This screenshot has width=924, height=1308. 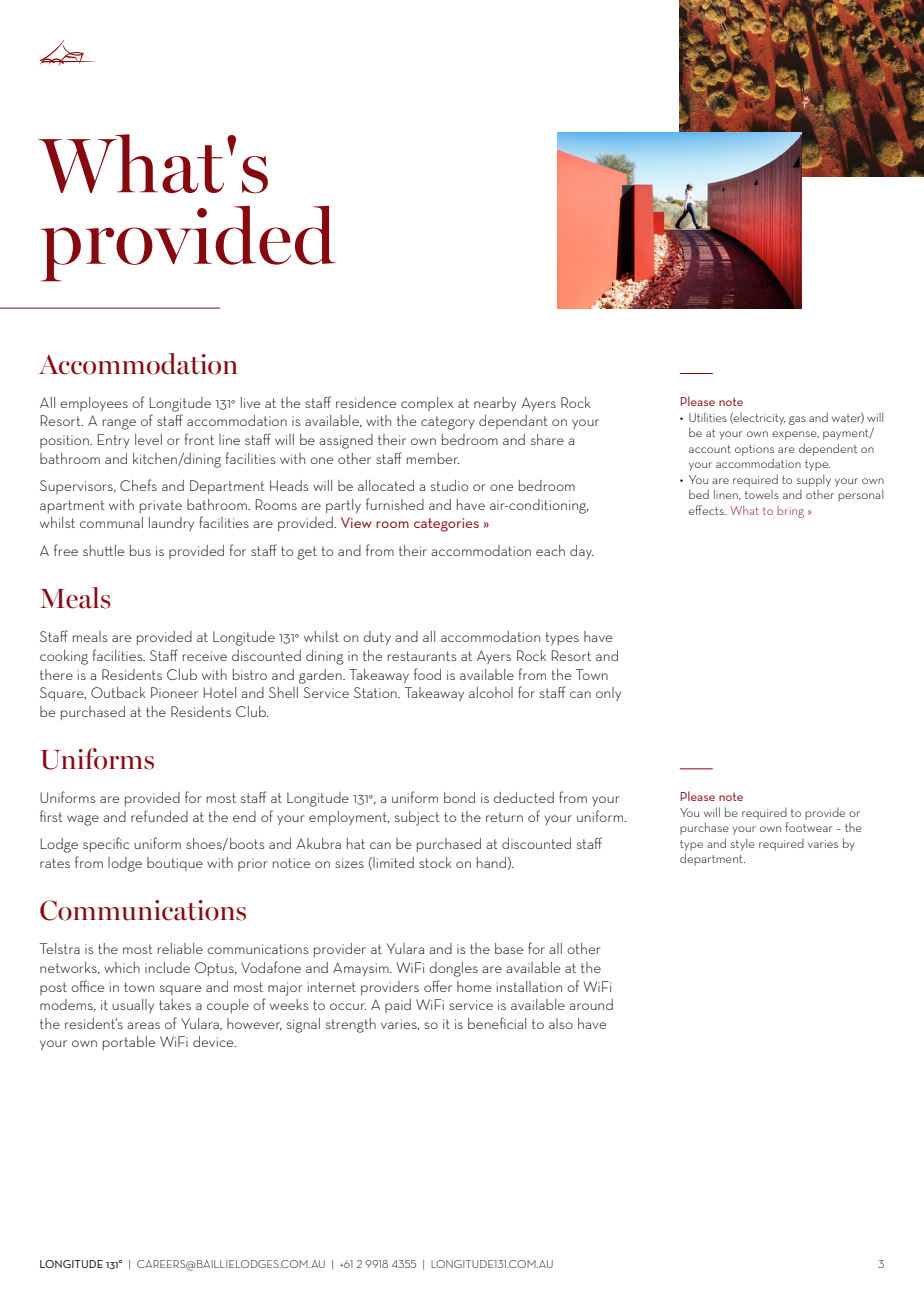 I want to click on bus, so click(x=140, y=550).
